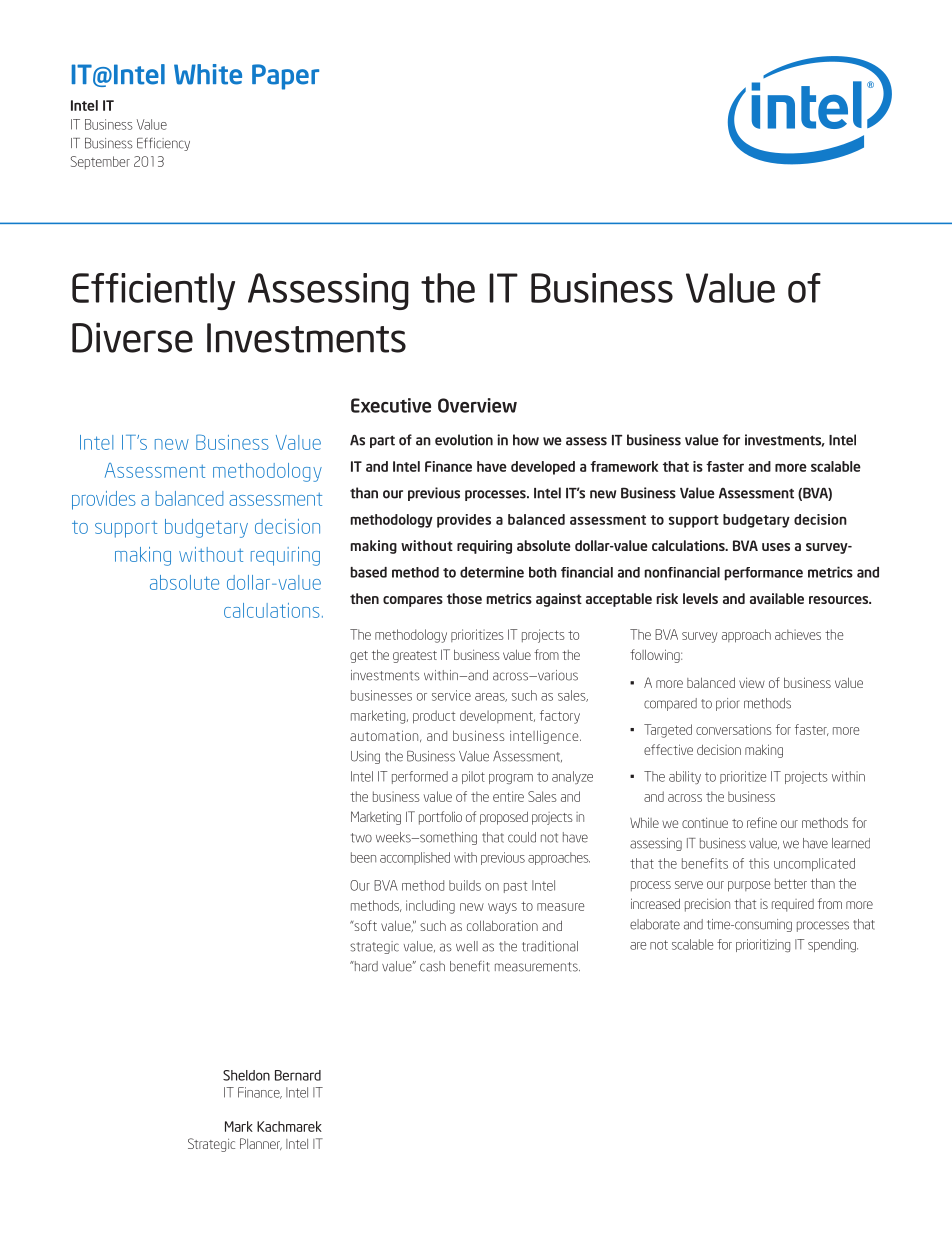 Image resolution: width=952 pixels, height=1233 pixels. I want to click on Sheldon, so click(246, 1075).
